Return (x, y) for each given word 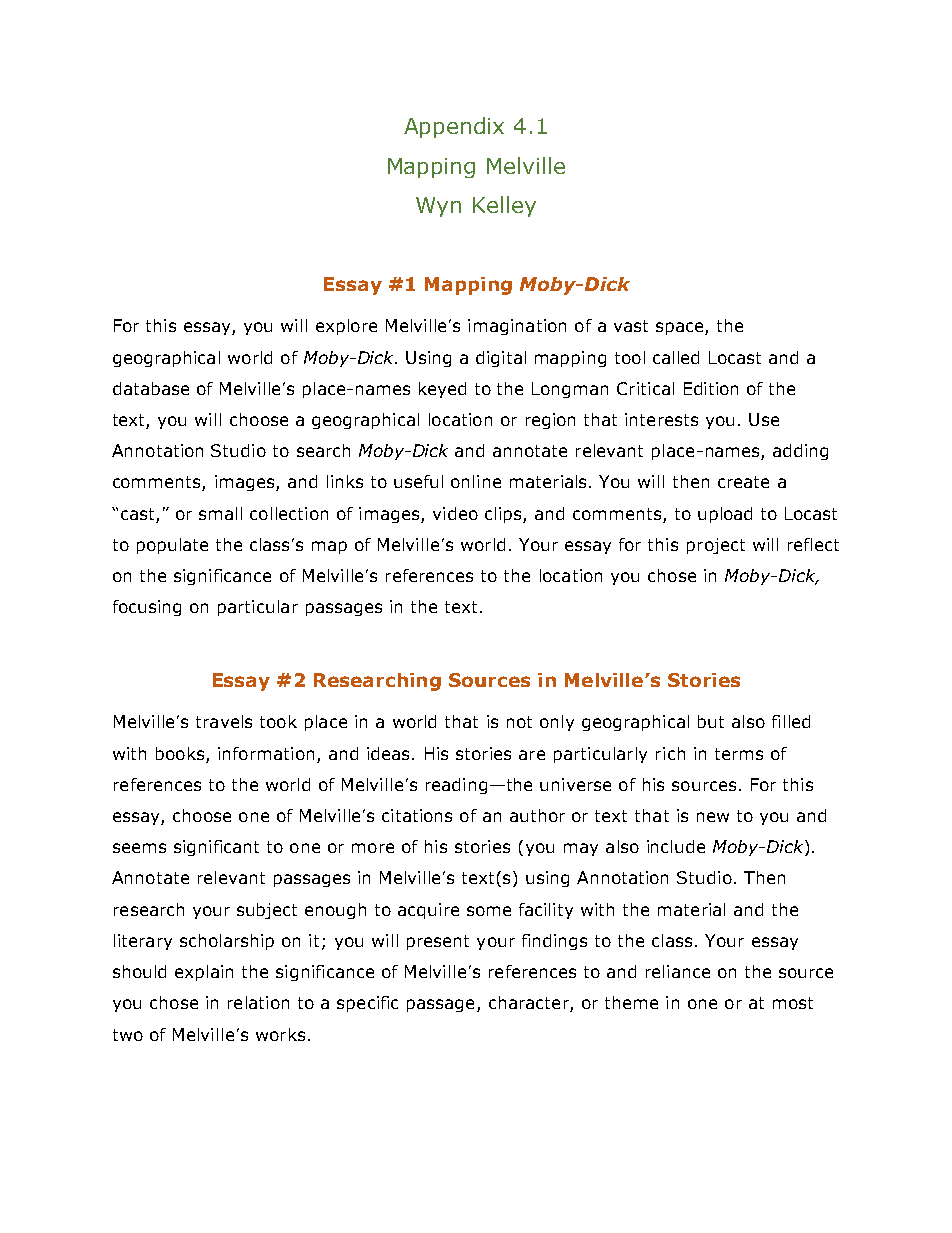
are (532, 755)
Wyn (438, 207)
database (151, 388)
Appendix (454, 127)
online (476, 481)
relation (258, 1002)
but (711, 721)
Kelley (504, 206)
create (743, 482)
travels (224, 721)
